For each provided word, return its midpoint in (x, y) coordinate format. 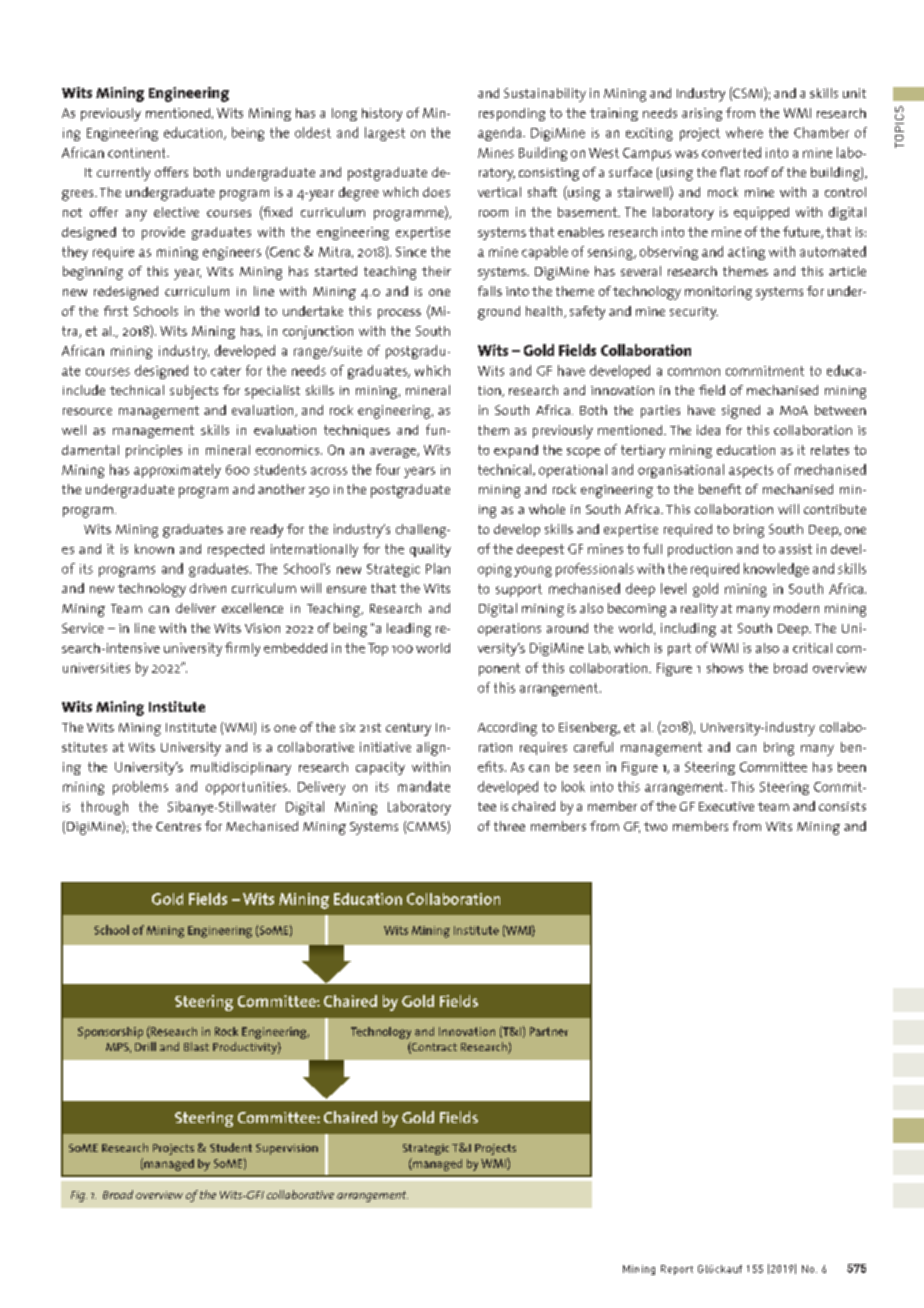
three (509, 826)
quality (430, 550)
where (744, 132)
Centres (178, 826)
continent (138, 153)
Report (677, 1270)
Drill (145, 1046)
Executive (726, 806)
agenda (501, 134)
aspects (751, 471)
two (655, 826)
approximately (177, 471)
